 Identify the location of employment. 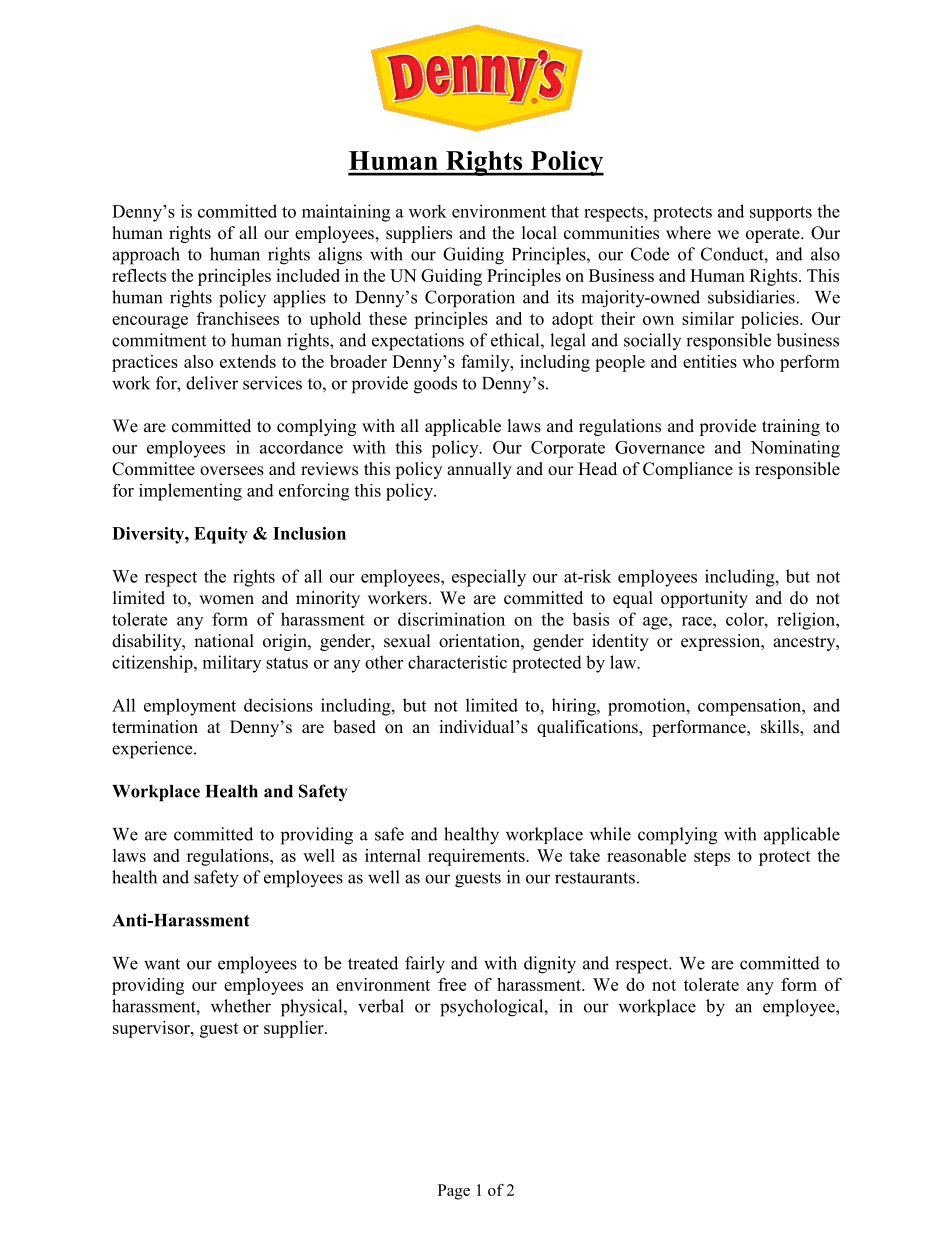
(190, 707).
